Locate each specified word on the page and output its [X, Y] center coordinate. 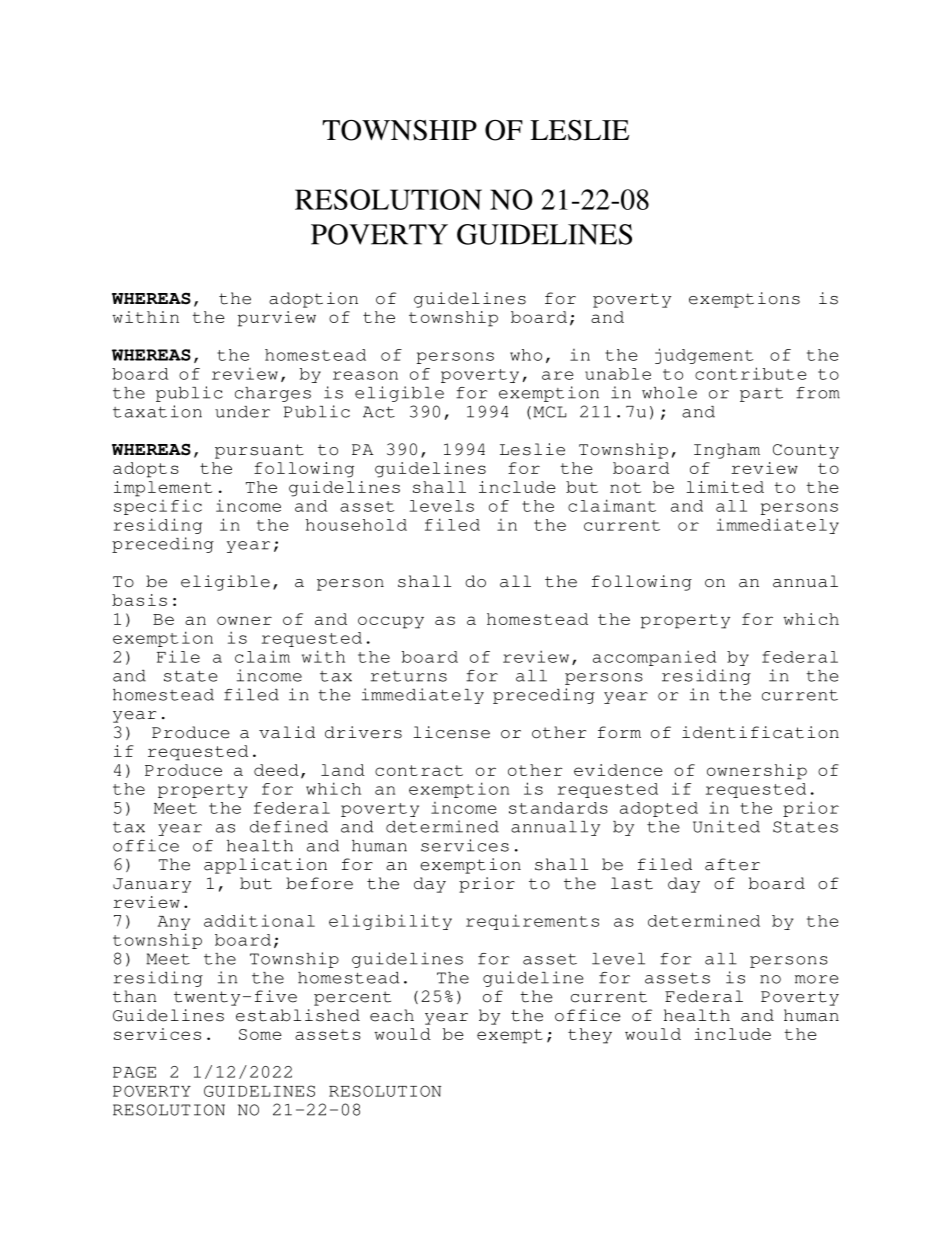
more [817, 979]
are [558, 375]
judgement [704, 356]
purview [277, 319]
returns [409, 676]
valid [287, 732]
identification [760, 732]
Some [260, 1034]
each [392, 1015]
